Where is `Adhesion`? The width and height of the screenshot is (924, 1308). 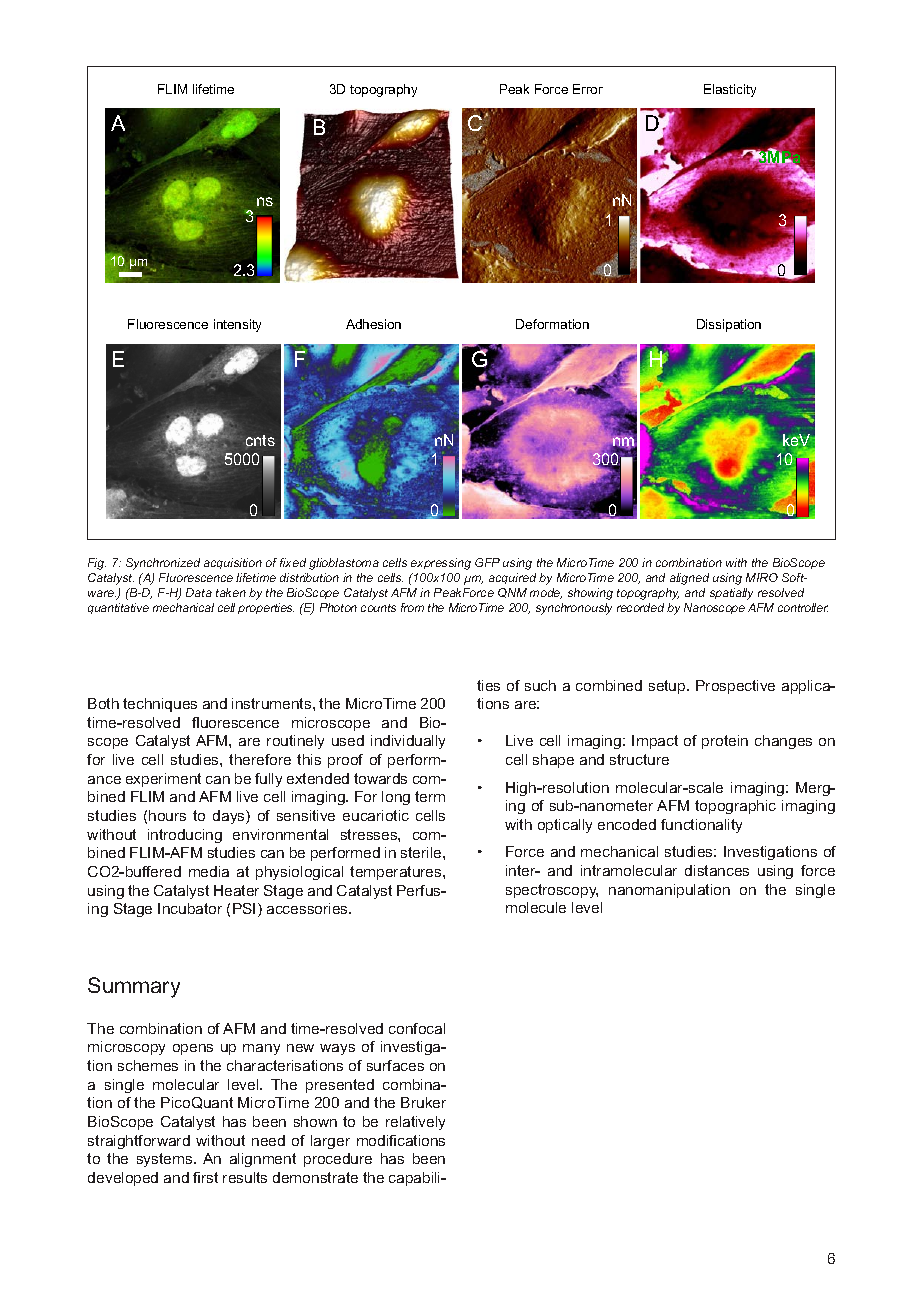 Adhesion is located at coordinates (373, 324).
